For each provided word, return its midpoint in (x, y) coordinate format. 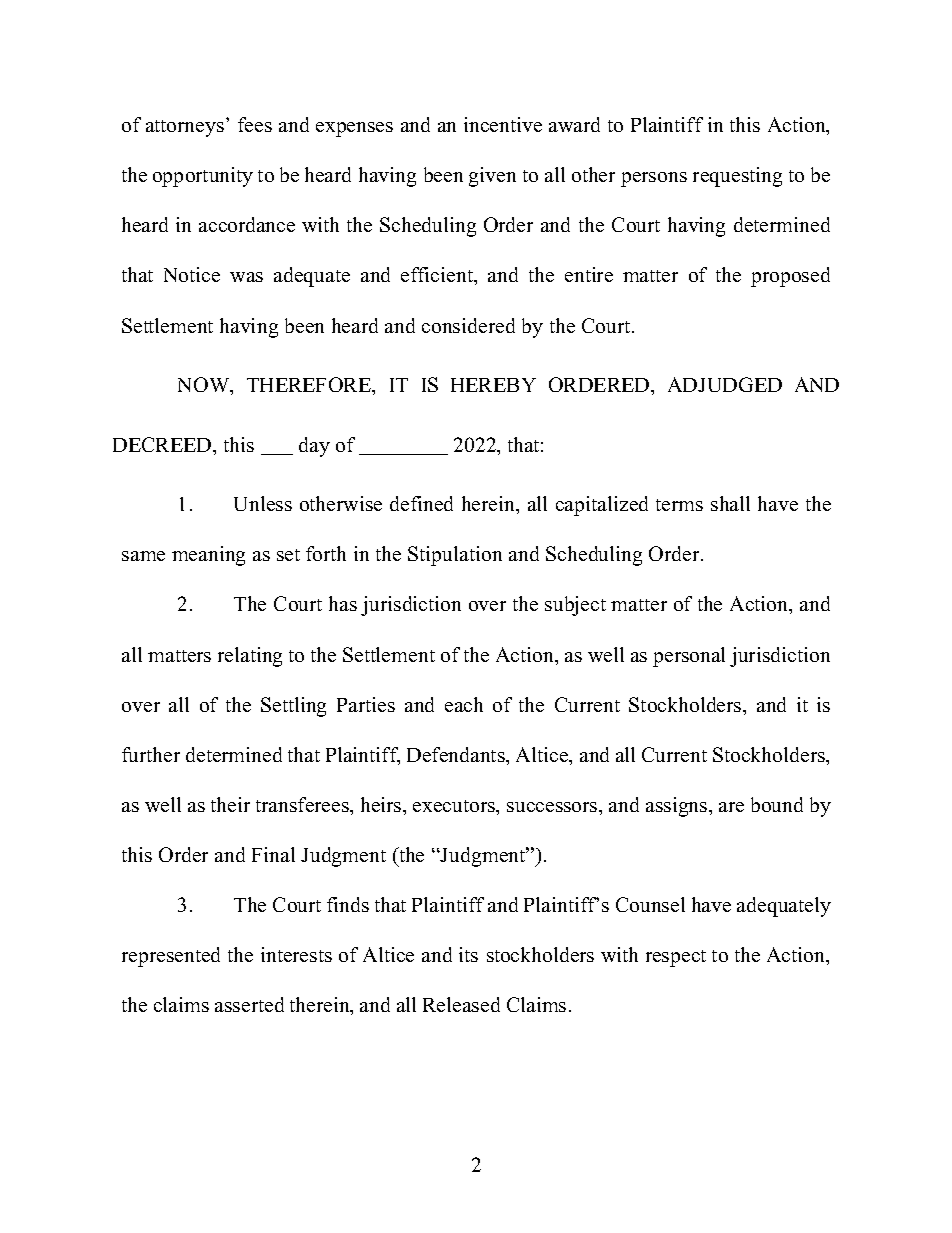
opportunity (203, 177)
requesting (737, 177)
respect (676, 958)
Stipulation (455, 556)
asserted (249, 1004)
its (468, 954)
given (492, 177)
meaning (208, 556)
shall (730, 503)
